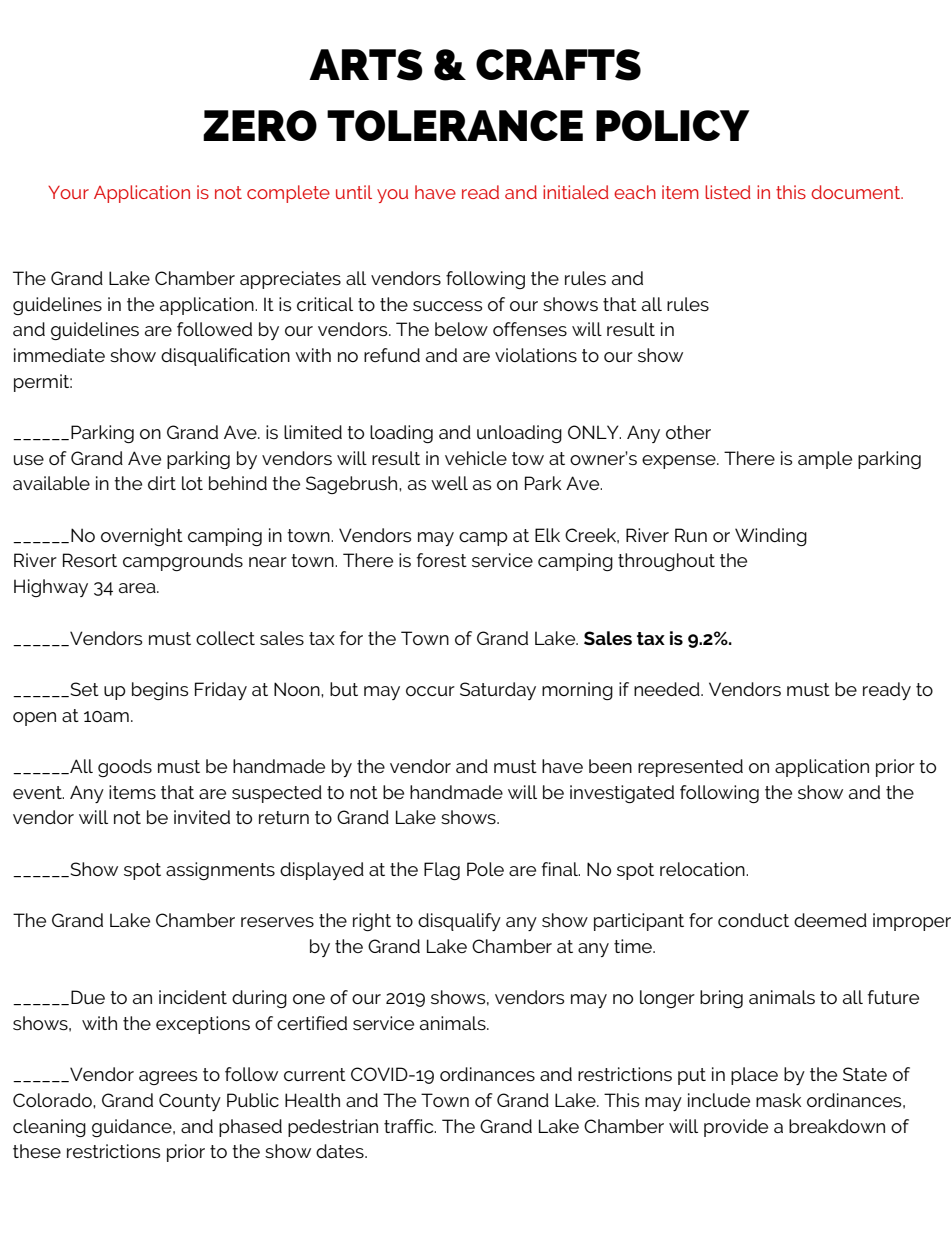 The height and width of the screenshot is (1233, 952). What do you see at coordinates (690, 768) in the screenshot?
I see `represented` at bounding box center [690, 768].
